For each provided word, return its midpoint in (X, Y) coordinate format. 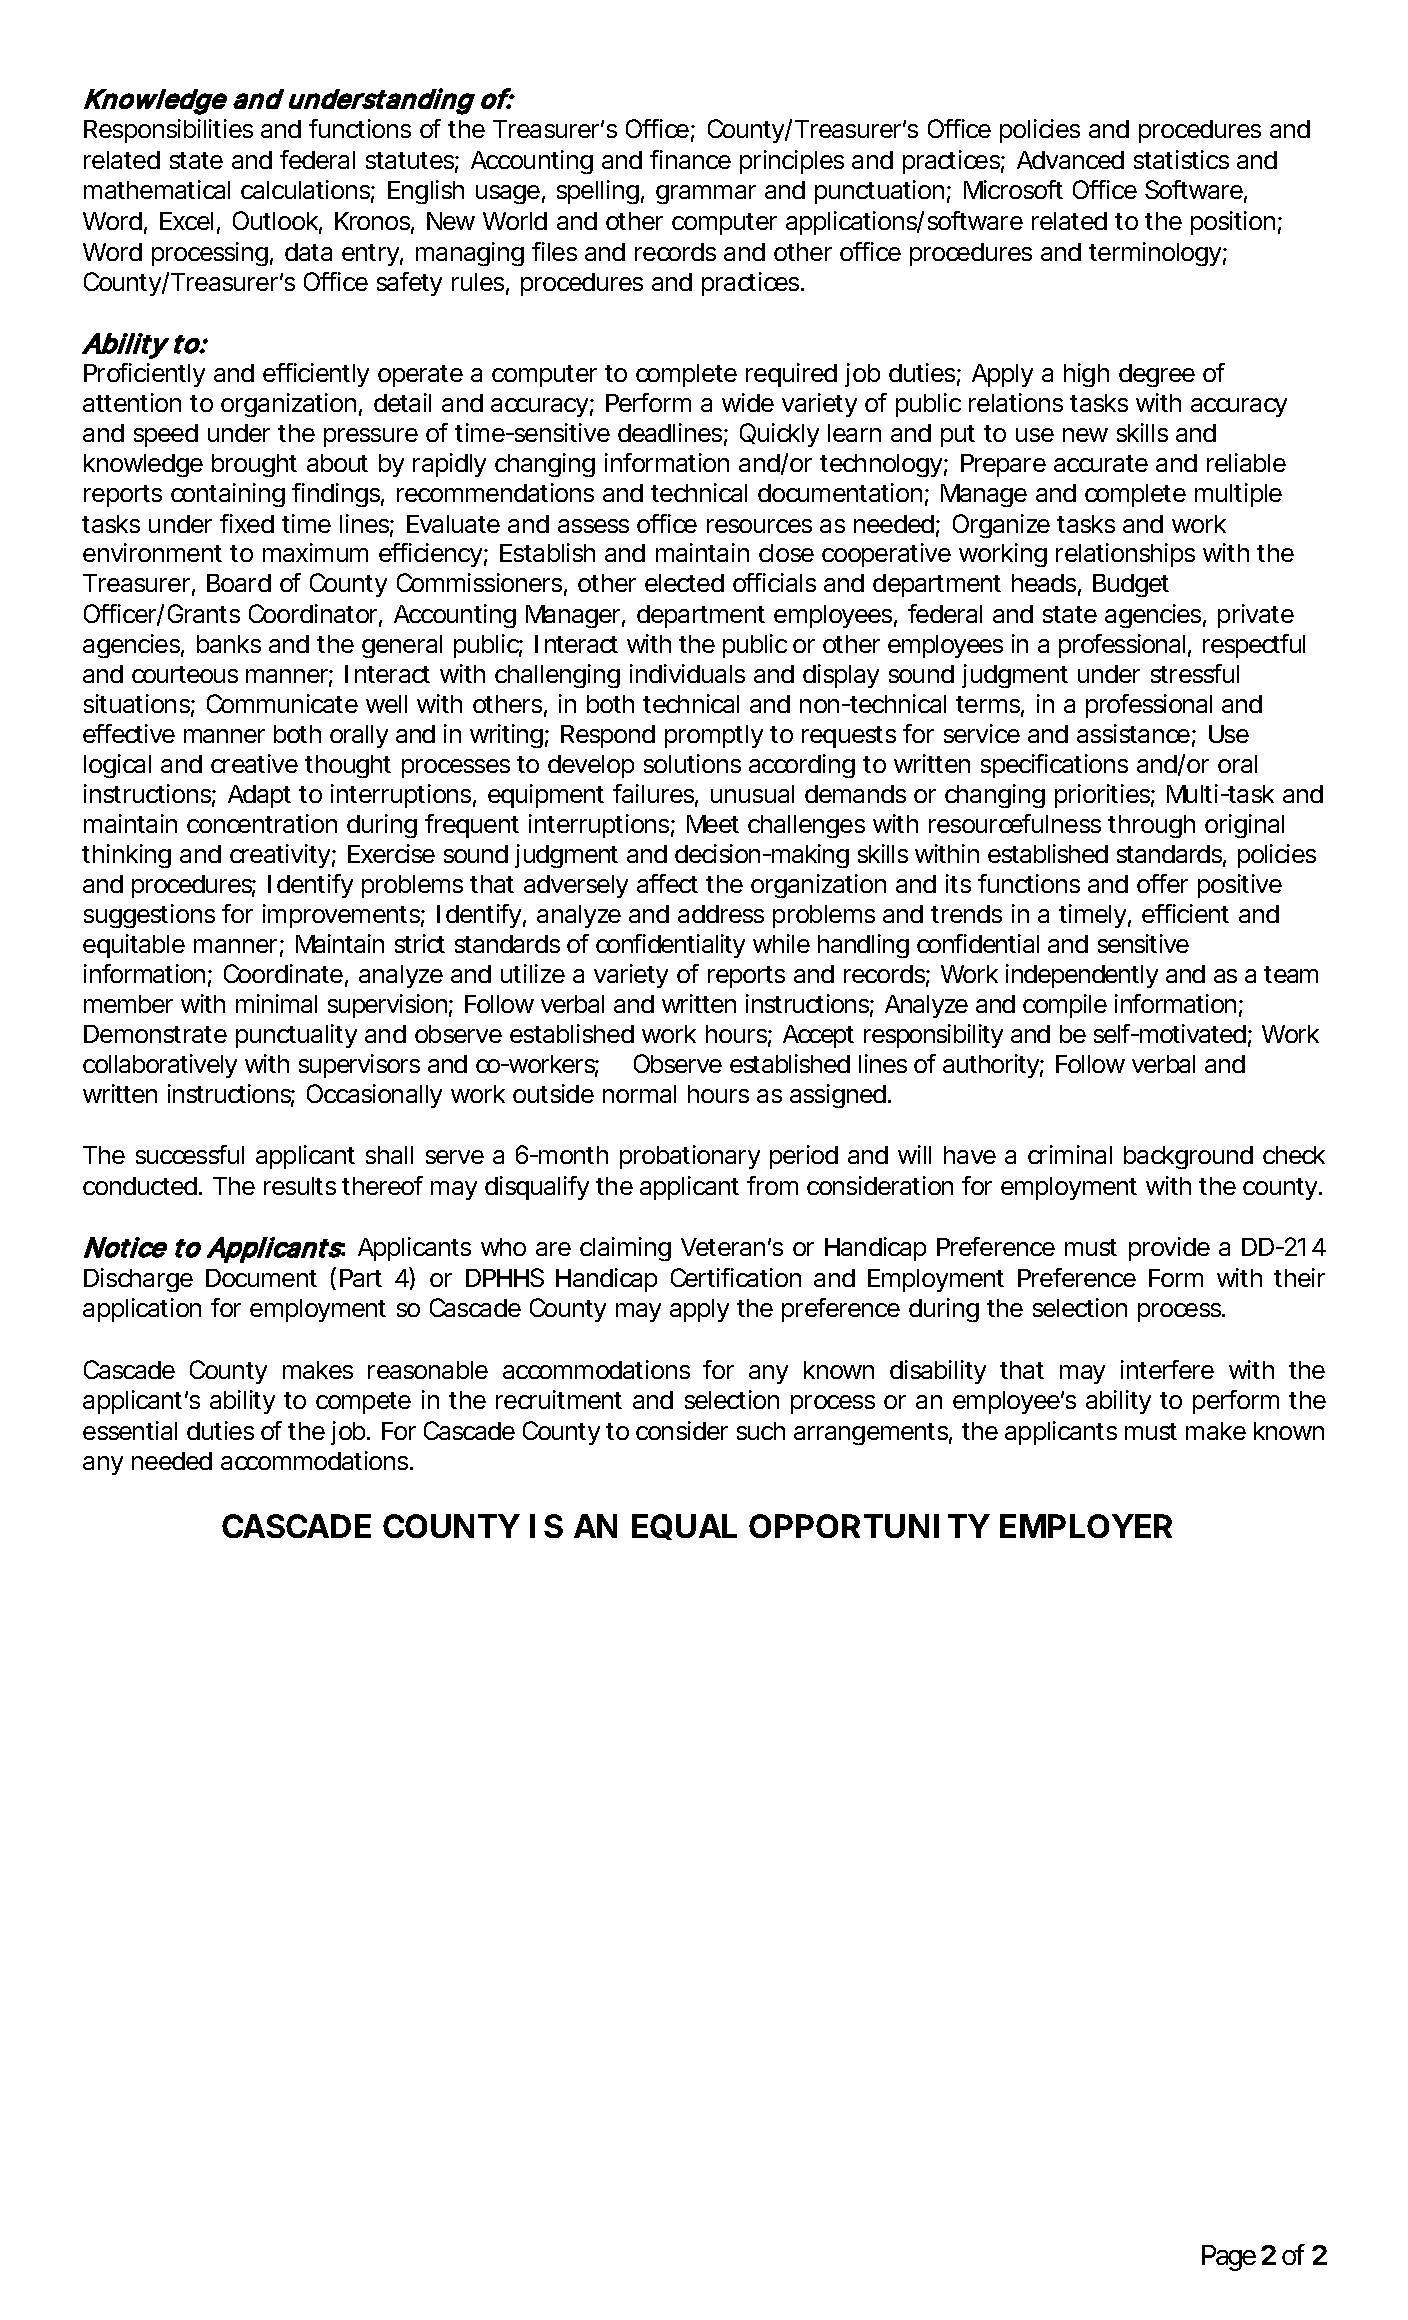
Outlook (275, 220)
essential (130, 1430)
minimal (276, 1003)
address (721, 914)
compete (363, 1403)
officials (774, 582)
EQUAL (684, 1527)
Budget (1131, 585)
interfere (1167, 1369)
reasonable (428, 1370)
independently (1082, 976)
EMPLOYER (1086, 1526)
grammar (706, 194)
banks (229, 644)
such (761, 1431)
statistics (1181, 159)
